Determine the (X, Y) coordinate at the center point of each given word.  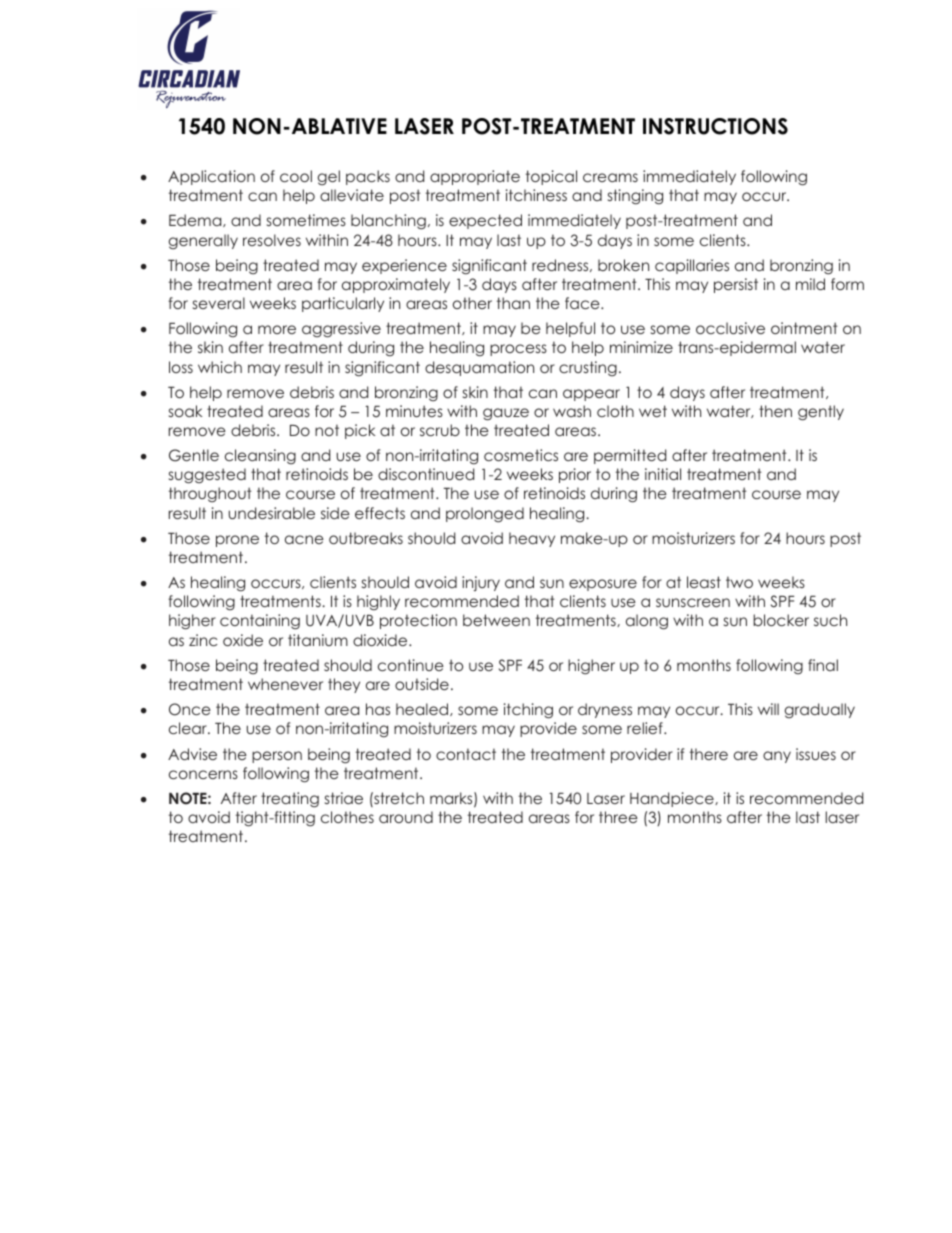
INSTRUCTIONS (715, 126)
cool (296, 176)
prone (237, 541)
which (220, 367)
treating (290, 800)
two (739, 582)
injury (481, 583)
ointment (804, 328)
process (518, 350)
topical (551, 177)
